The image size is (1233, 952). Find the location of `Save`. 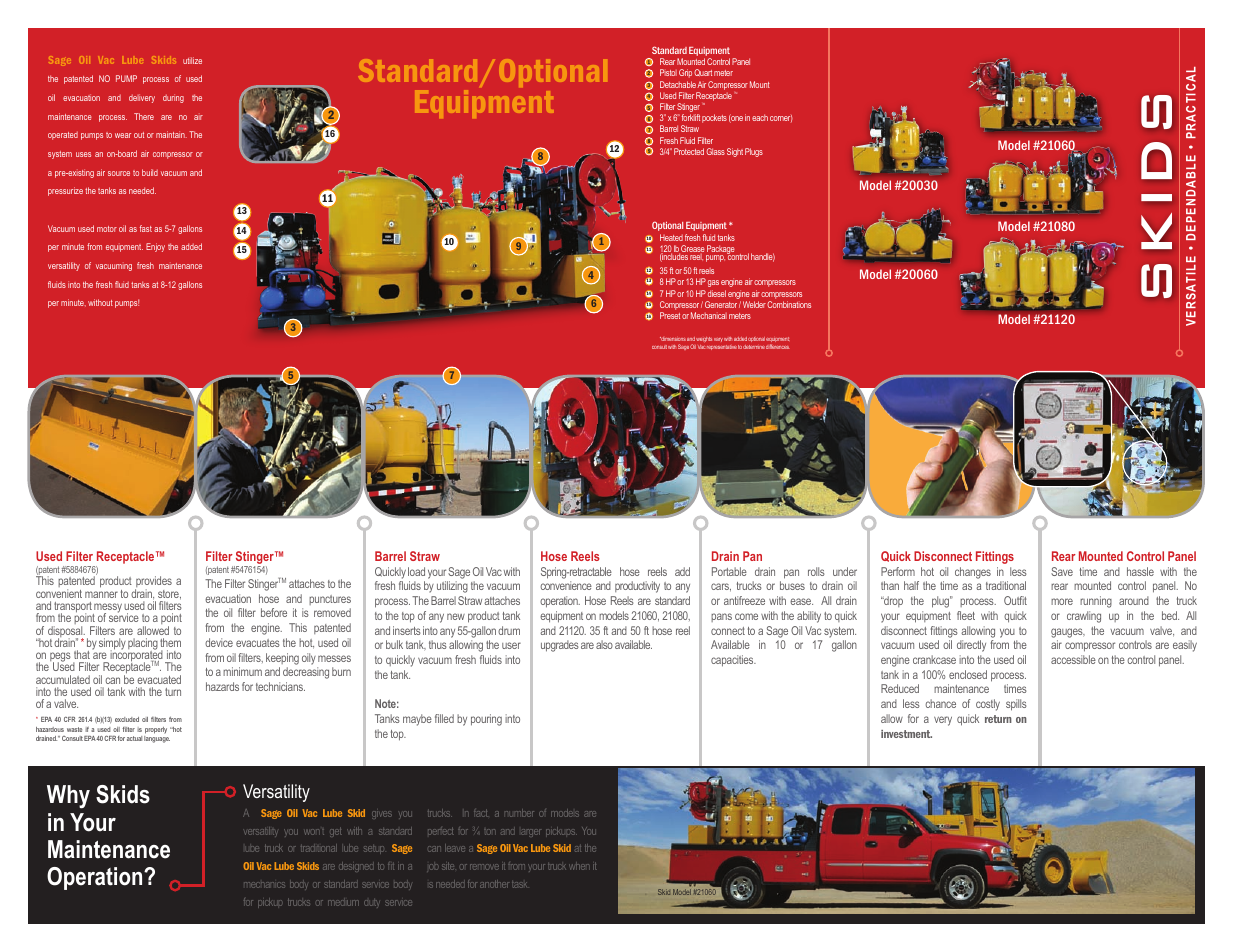

Save is located at coordinates (1062, 571).
